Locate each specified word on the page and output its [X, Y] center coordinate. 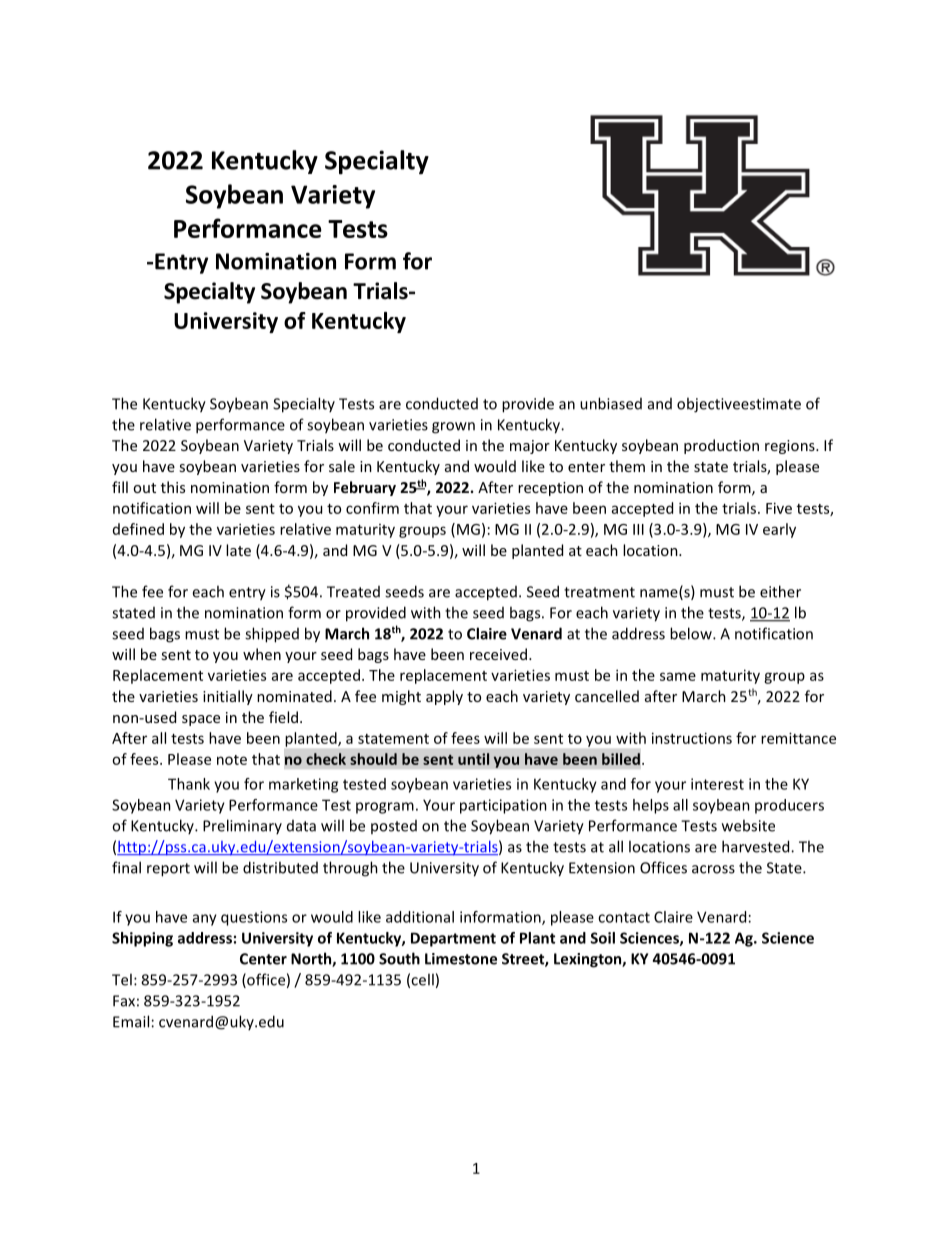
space [201, 720]
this [173, 487]
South [399, 958]
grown [453, 428]
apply [444, 697]
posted [394, 827]
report [168, 870]
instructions [692, 738]
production [721, 446]
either [780, 591]
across [713, 869]
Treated [353, 592]
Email [131, 1021]
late [238, 550]
